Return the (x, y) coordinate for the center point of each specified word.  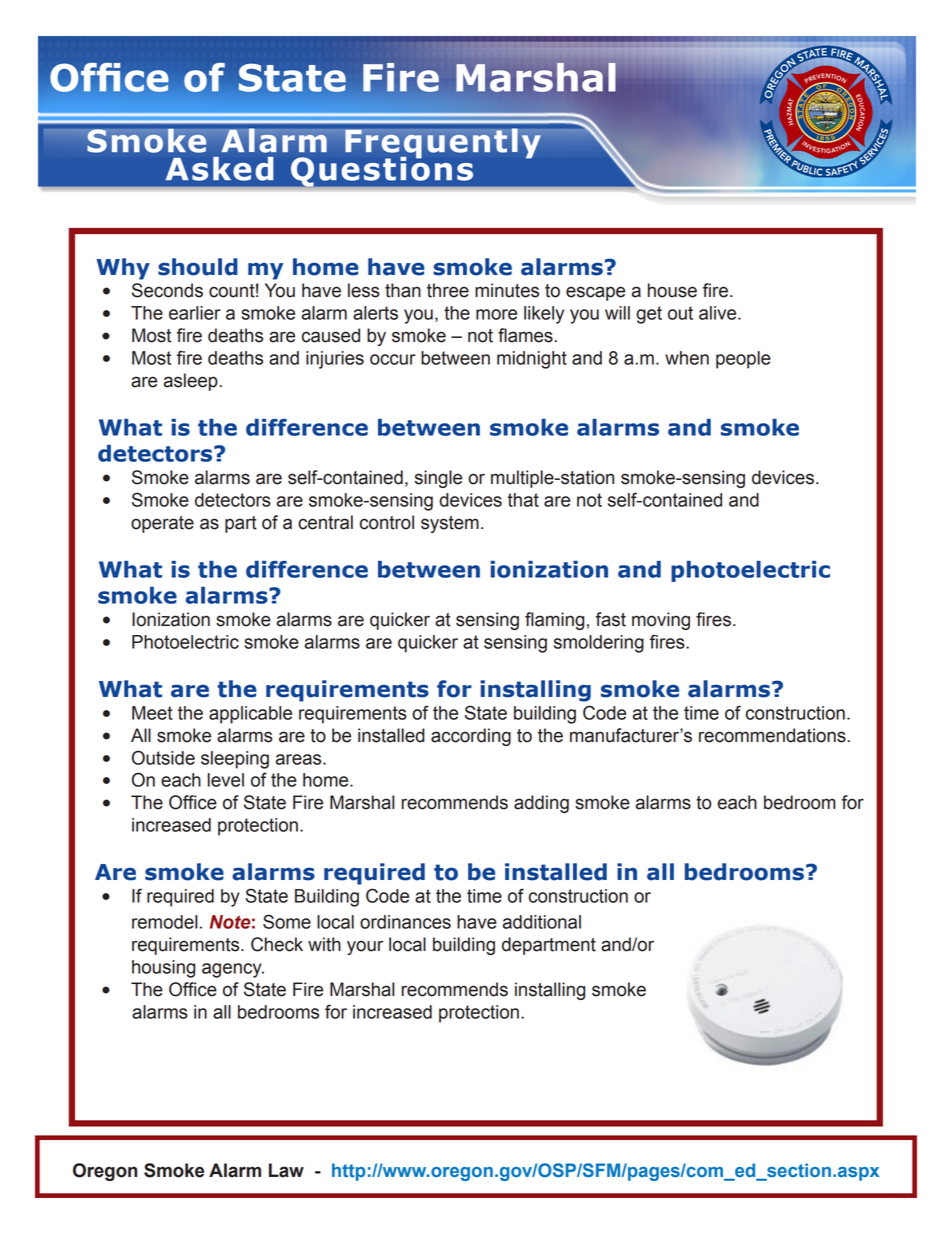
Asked (220, 169)
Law (286, 1170)
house (672, 290)
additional (542, 922)
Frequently (443, 144)
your (365, 947)
